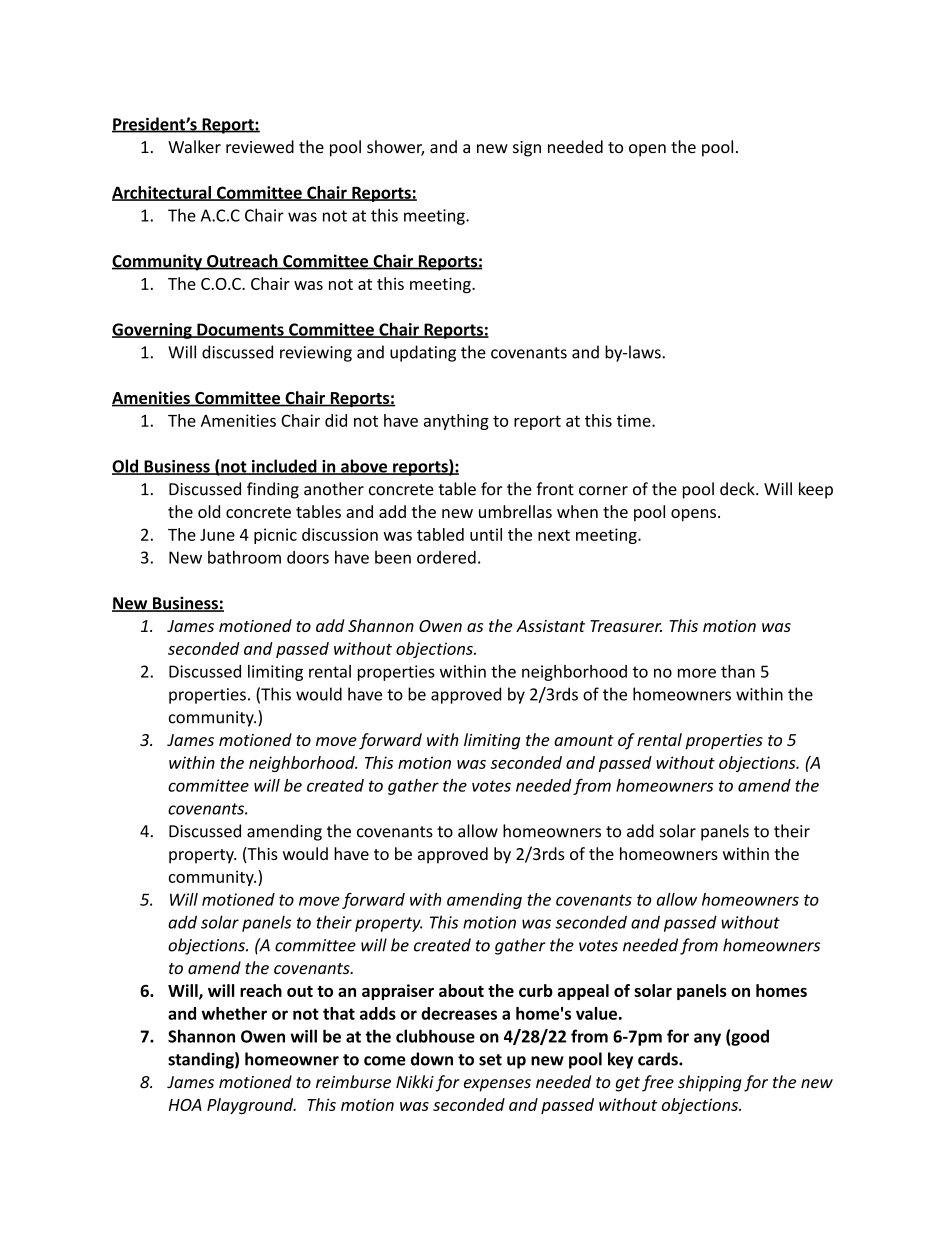 The width and height of the image is (952, 1233). Describe the element at coordinates (710, 1083) in the image. I see `shipping` at that location.
